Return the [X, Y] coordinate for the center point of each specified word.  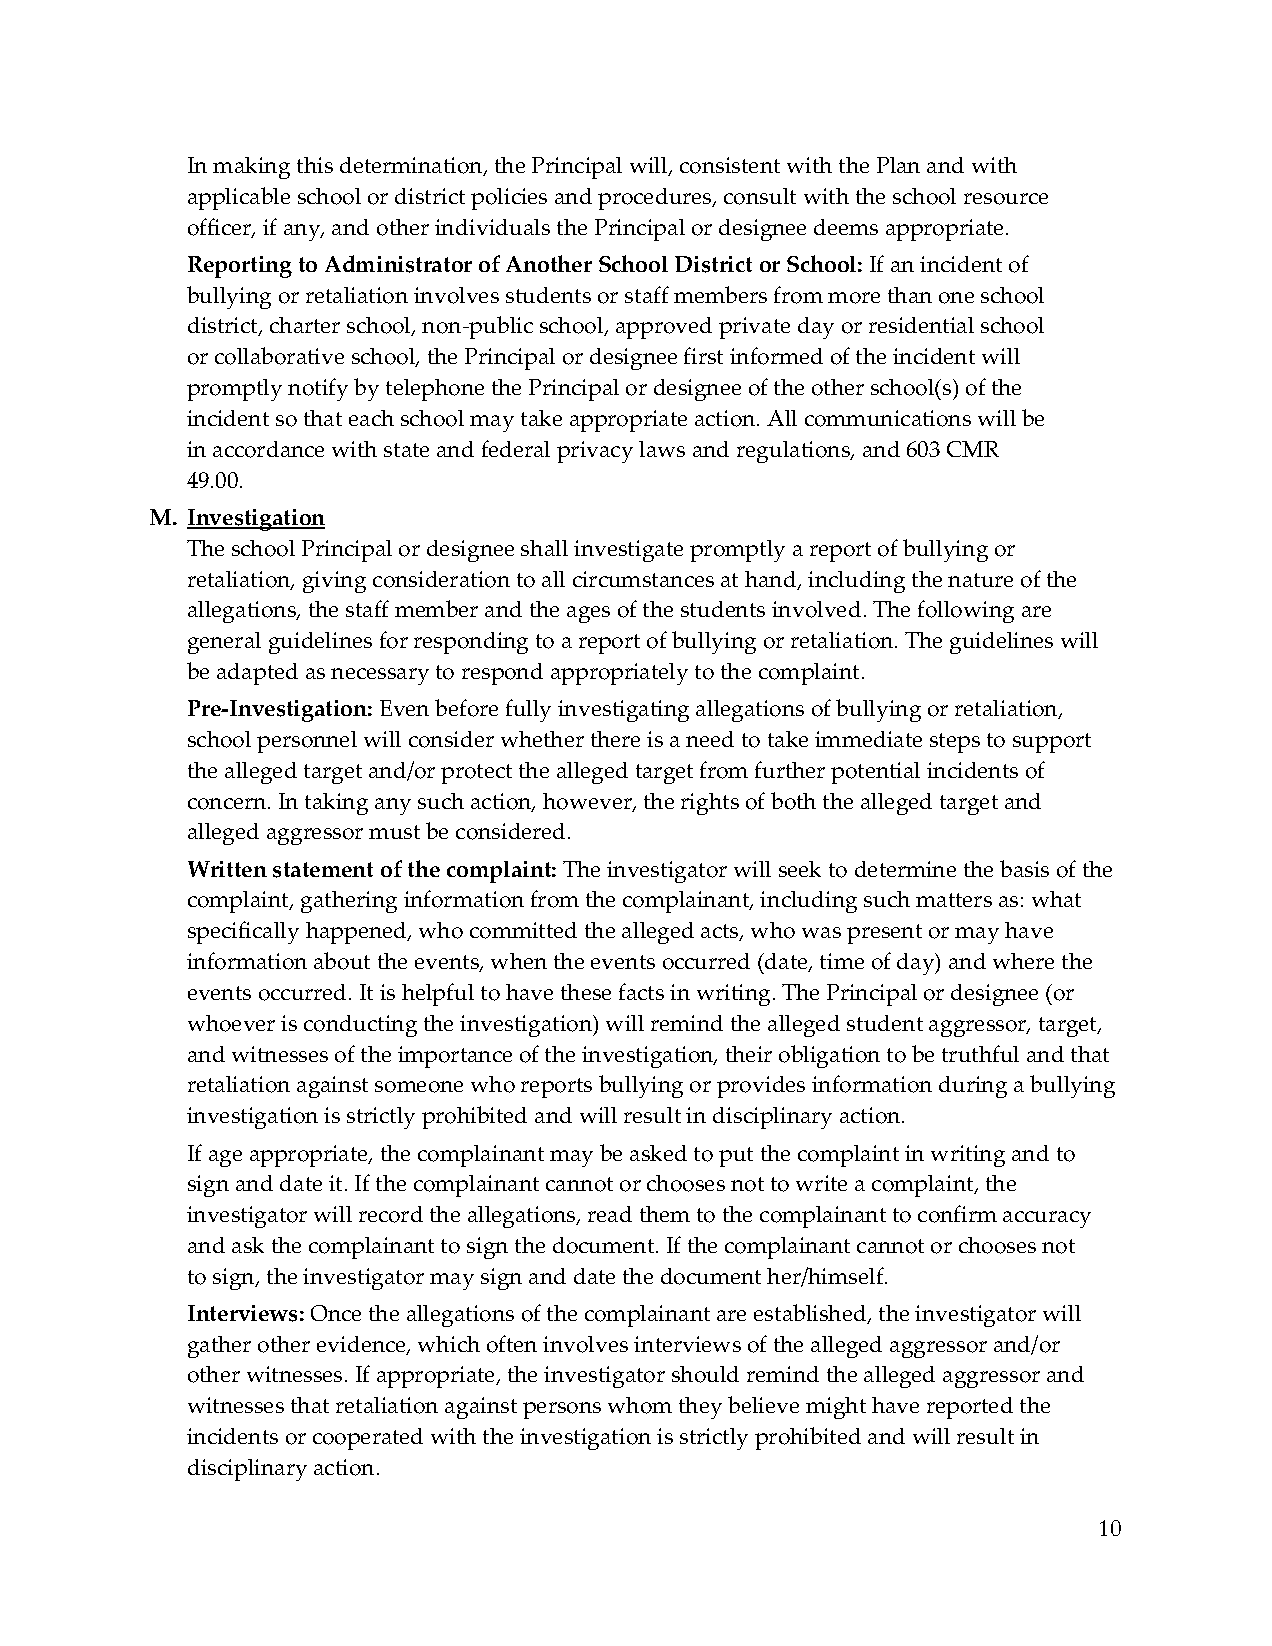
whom [640, 1405]
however [588, 802]
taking [336, 804]
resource [1006, 199]
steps [955, 743]
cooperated [368, 1439]
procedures [656, 199]
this [315, 165]
